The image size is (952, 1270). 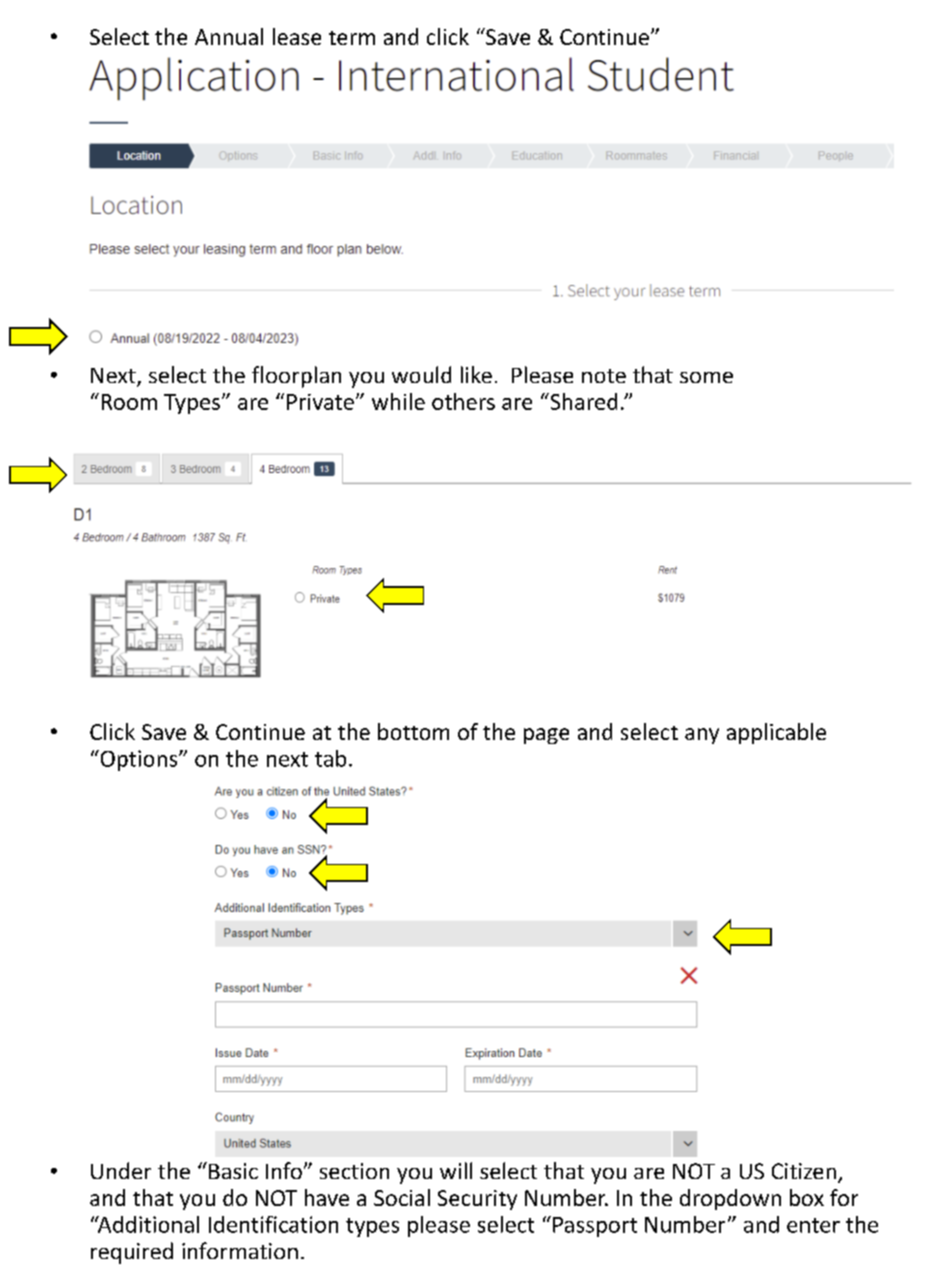 I want to click on Options, so click(x=139, y=760).
